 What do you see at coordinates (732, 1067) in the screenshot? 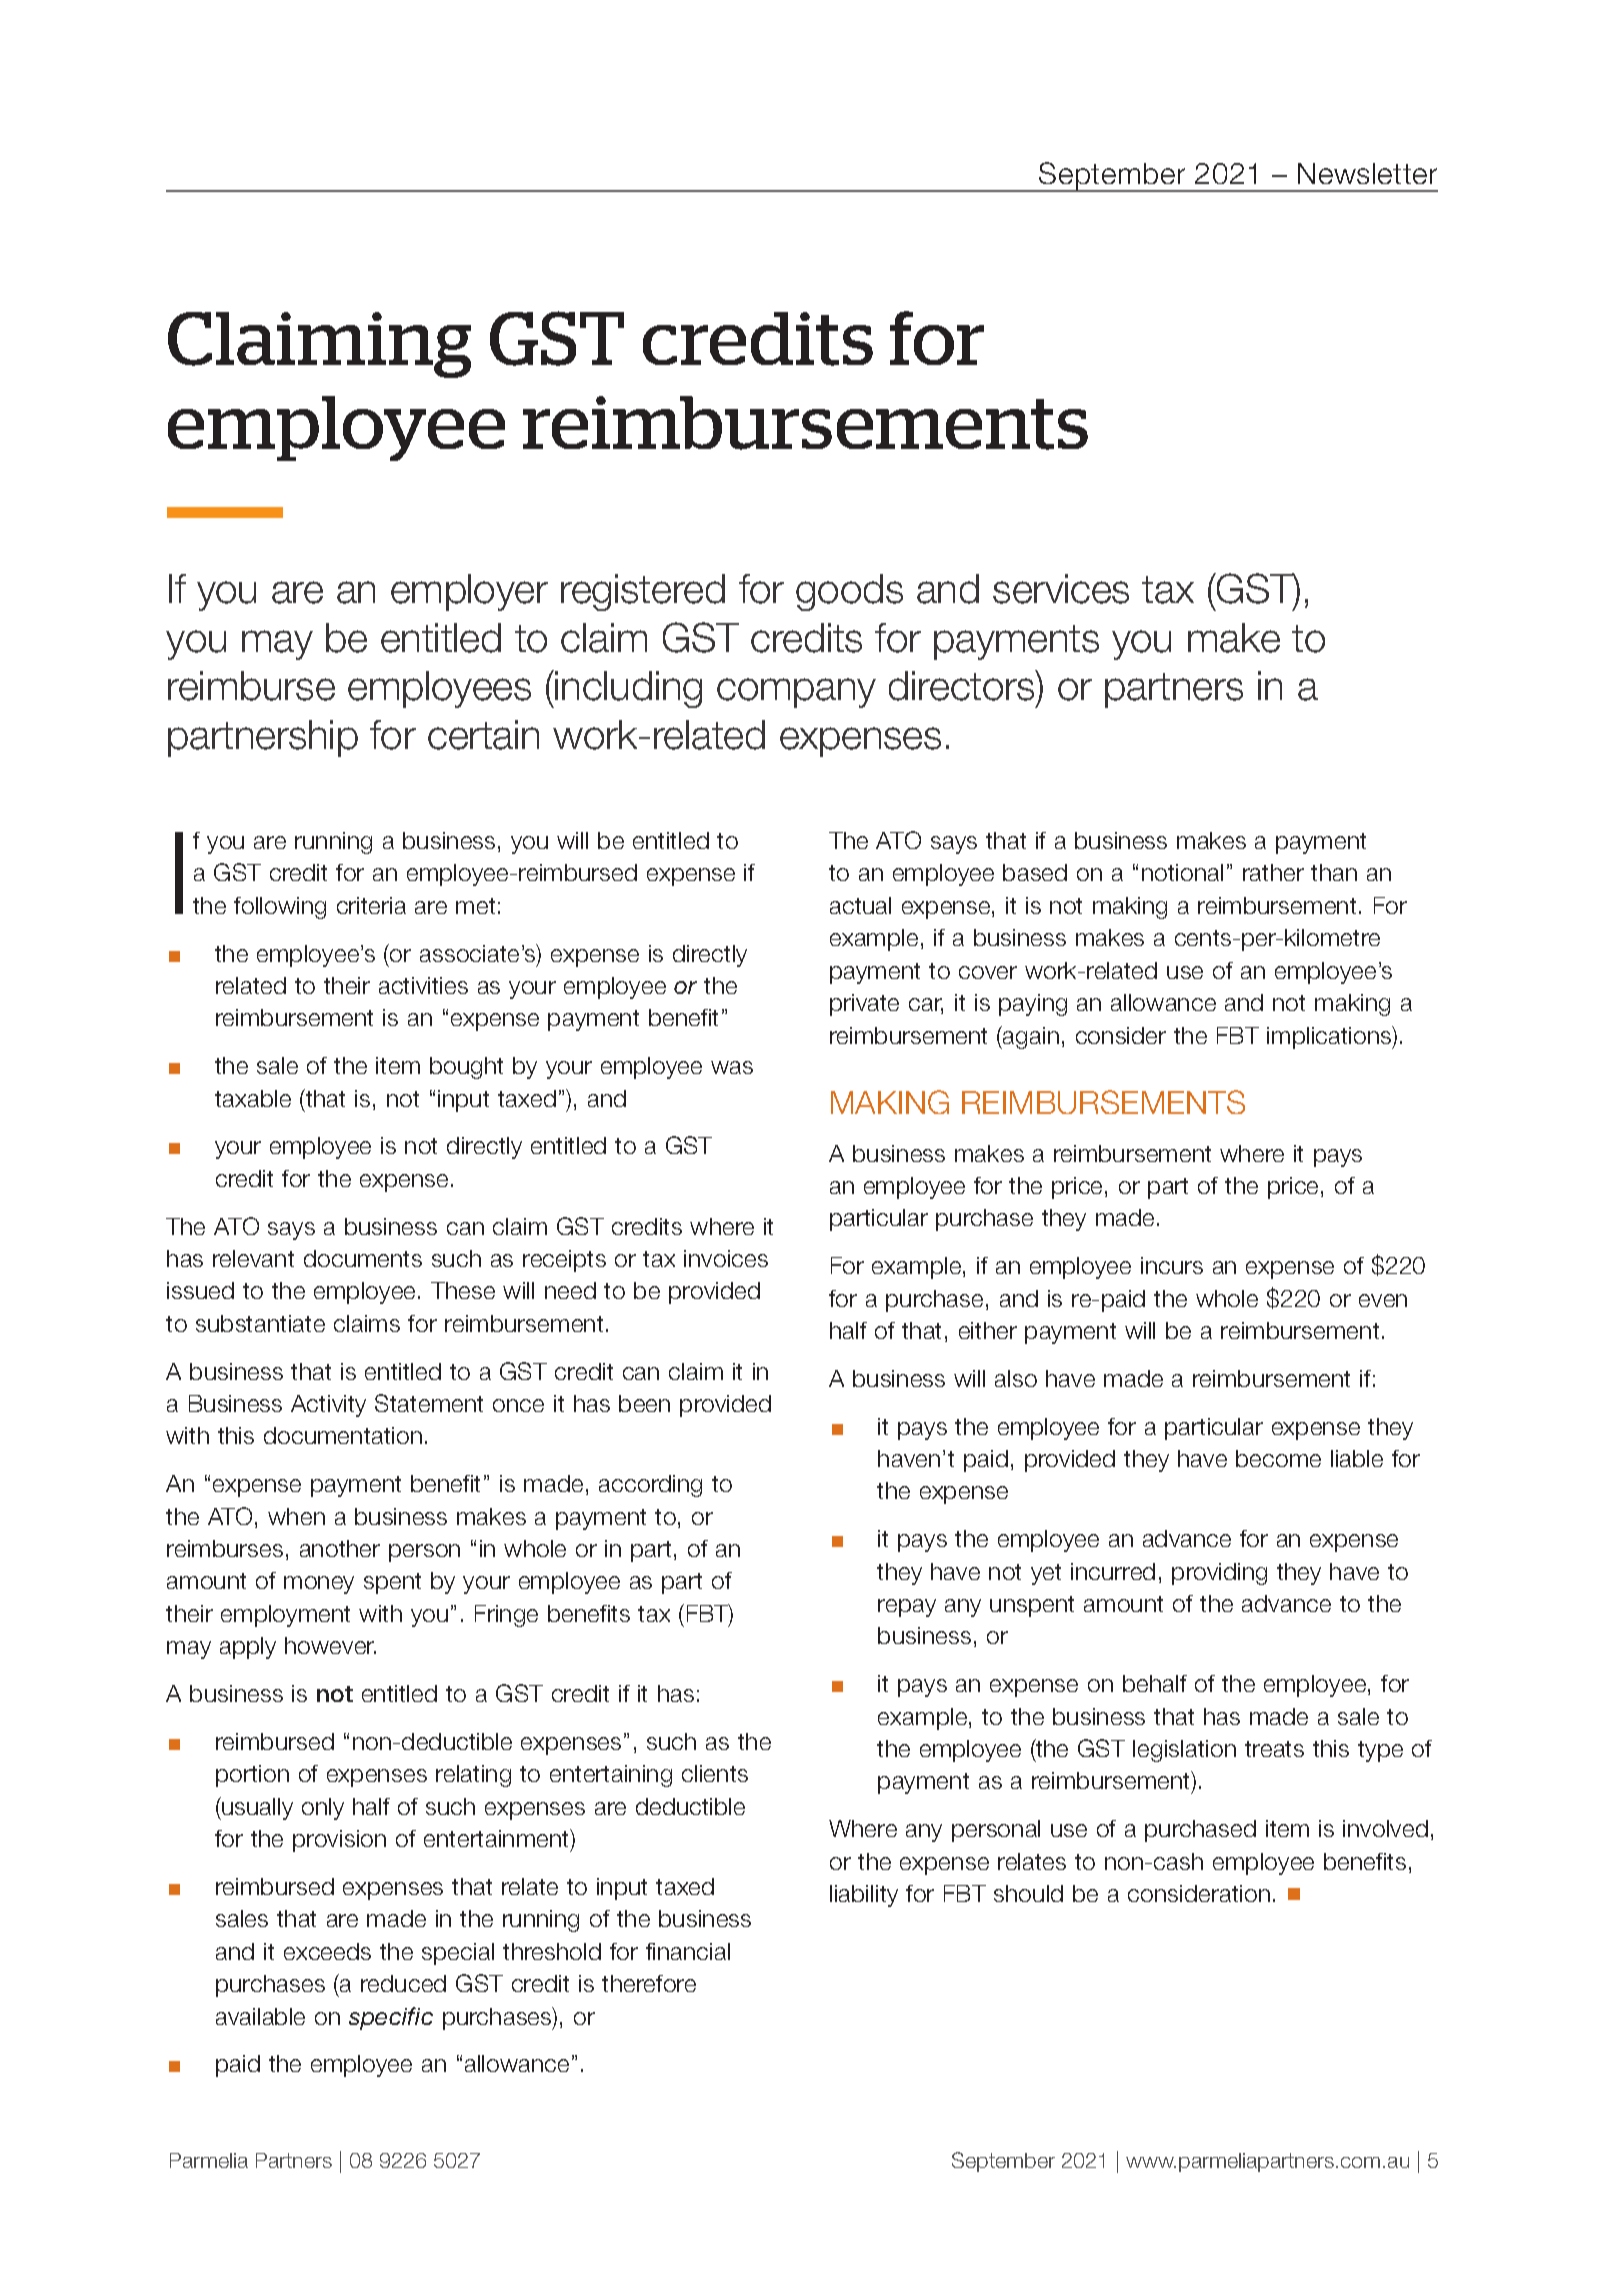
I see `was` at bounding box center [732, 1067].
